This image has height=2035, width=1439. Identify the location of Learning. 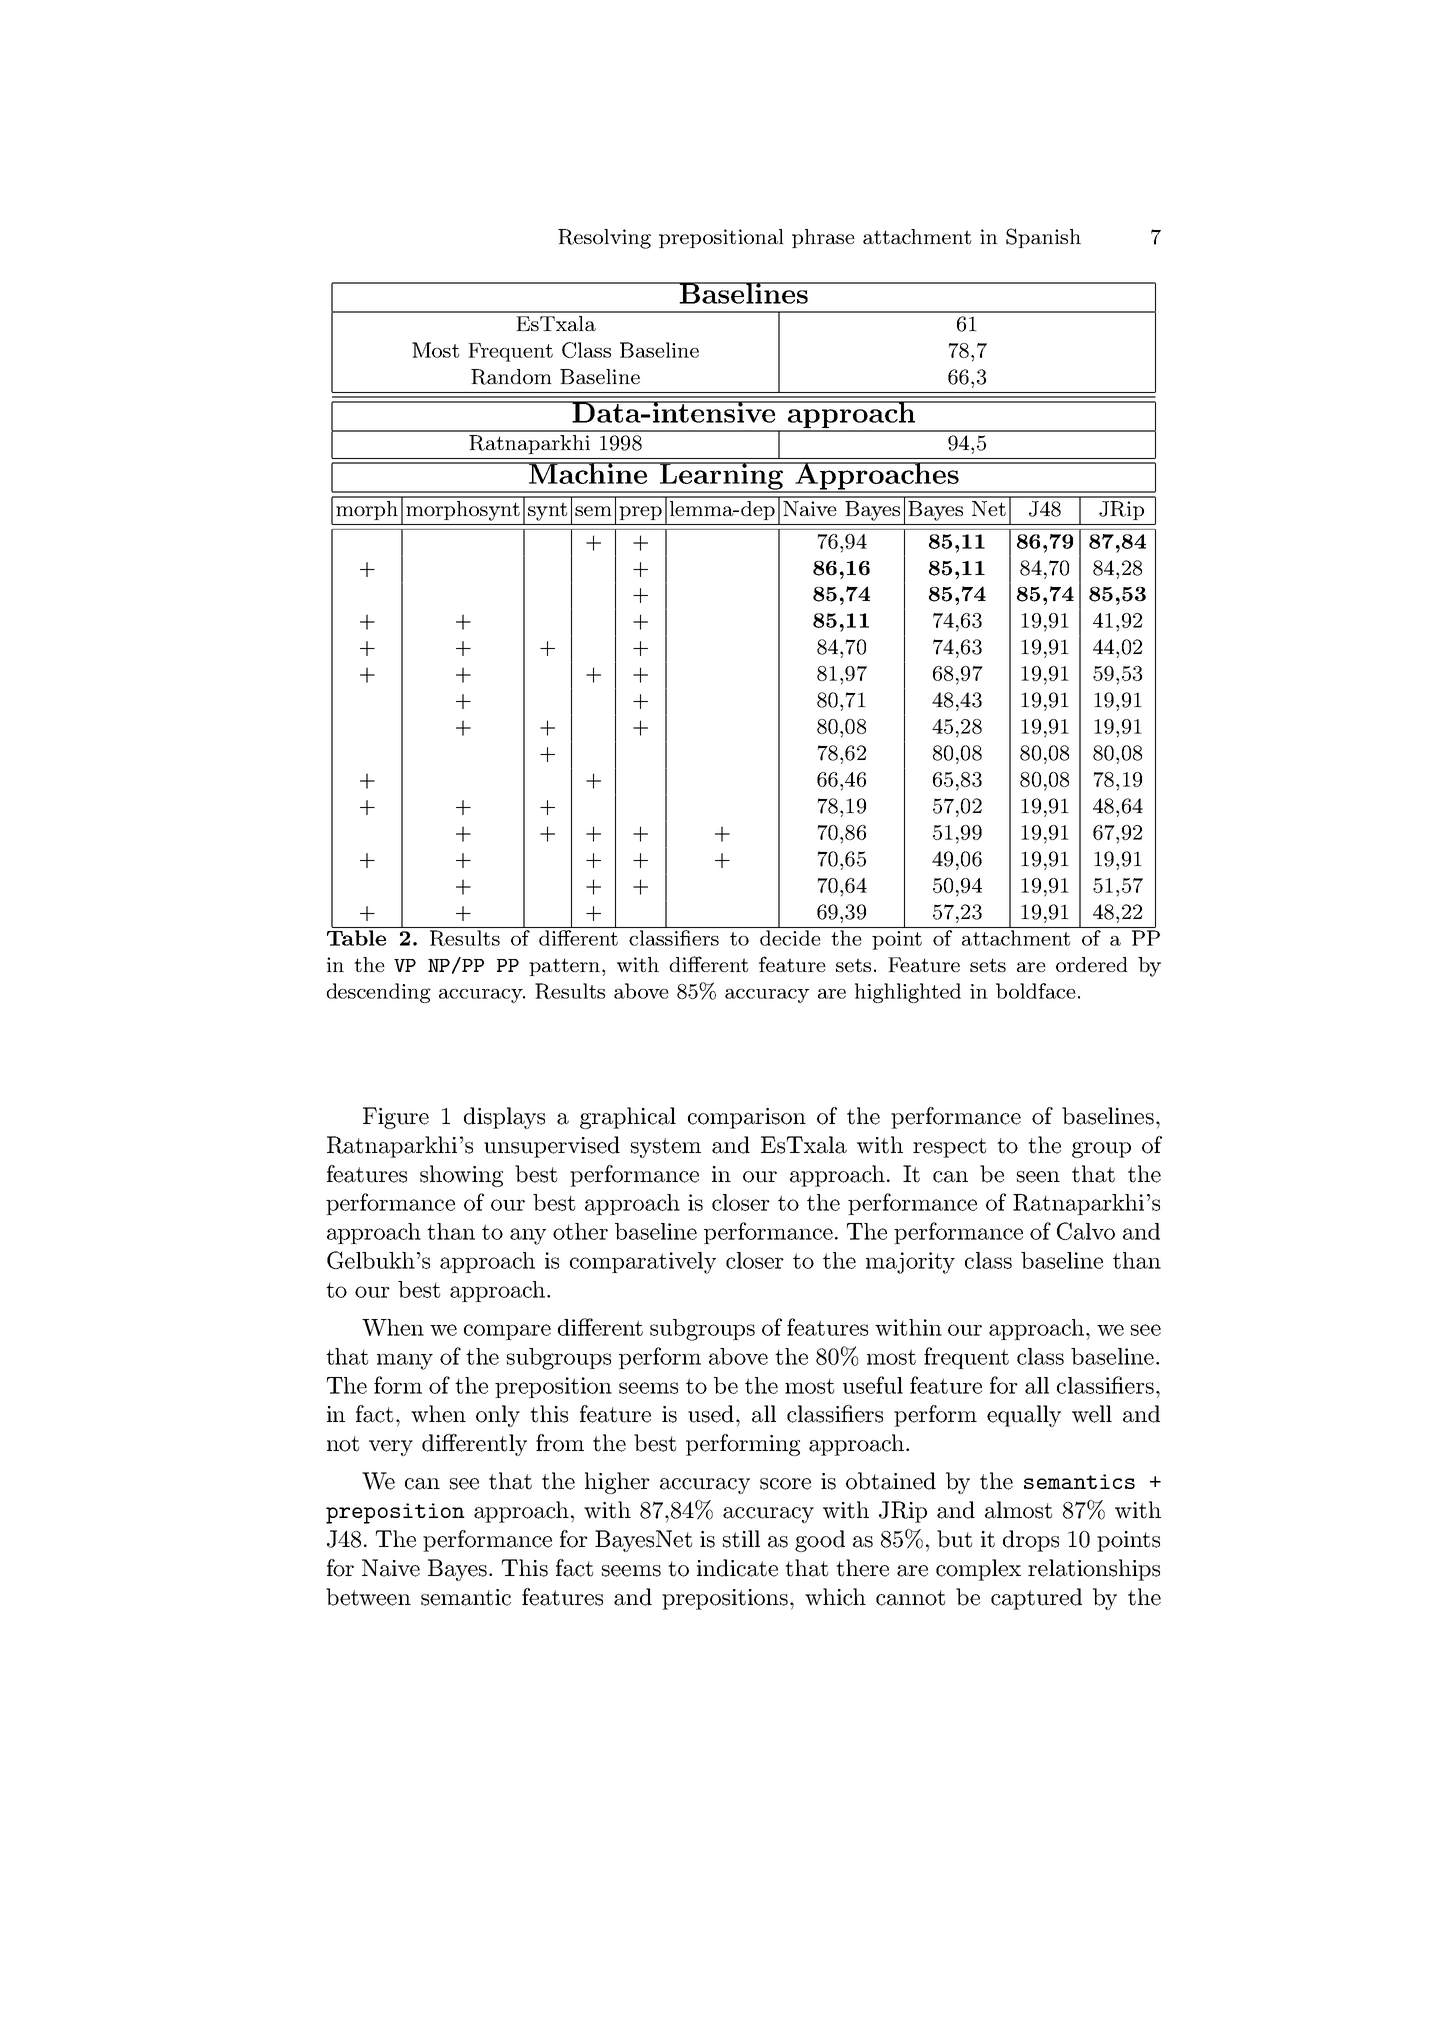
(721, 477).
